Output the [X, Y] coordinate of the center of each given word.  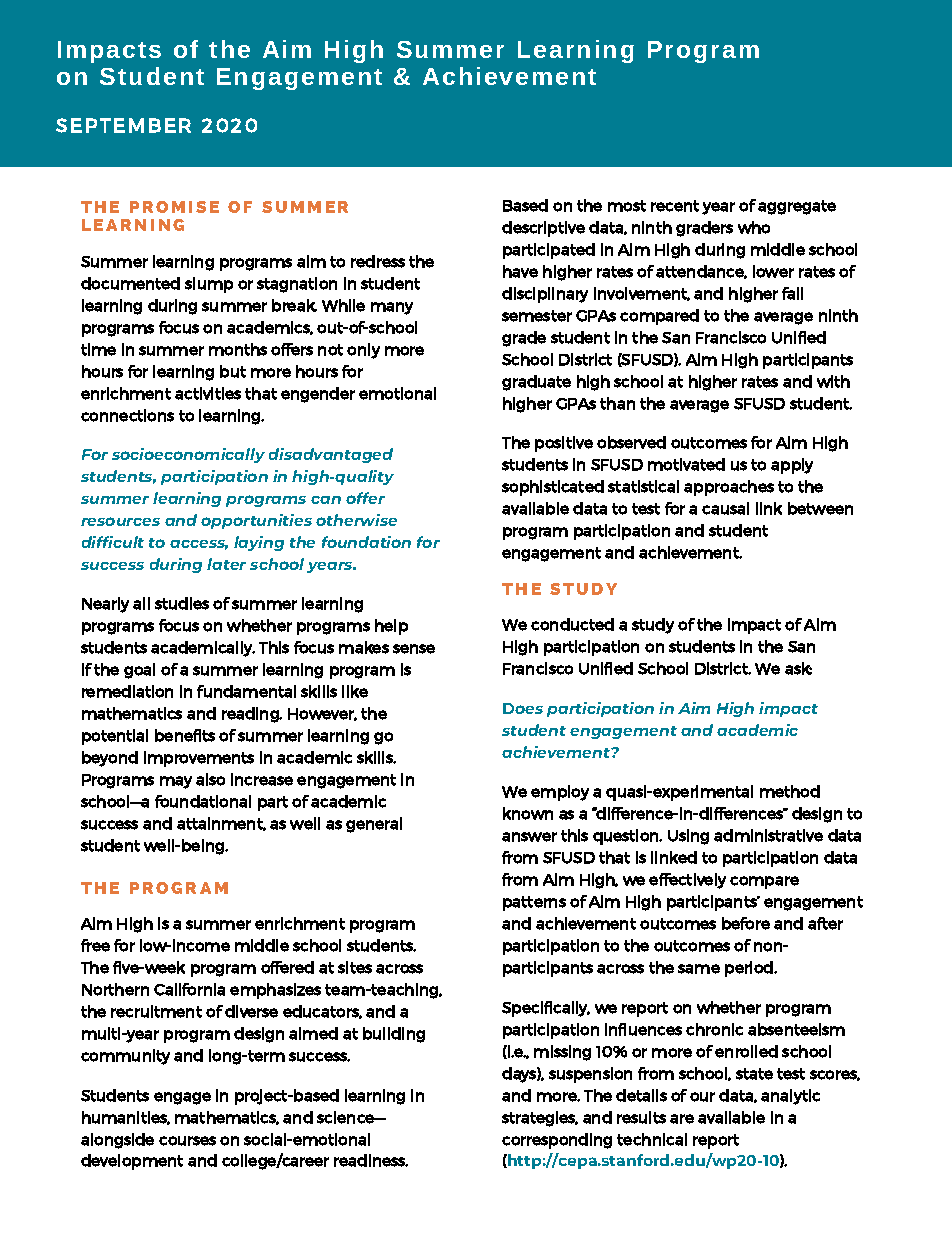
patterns [534, 903]
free [95, 945]
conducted [572, 624]
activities [208, 393]
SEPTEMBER [123, 125]
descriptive [543, 229]
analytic [790, 1097]
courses [187, 1141]
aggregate [797, 207]
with [833, 381]
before [746, 923]
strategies [540, 1119]
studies [182, 603]
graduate [536, 383]
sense [414, 649]
